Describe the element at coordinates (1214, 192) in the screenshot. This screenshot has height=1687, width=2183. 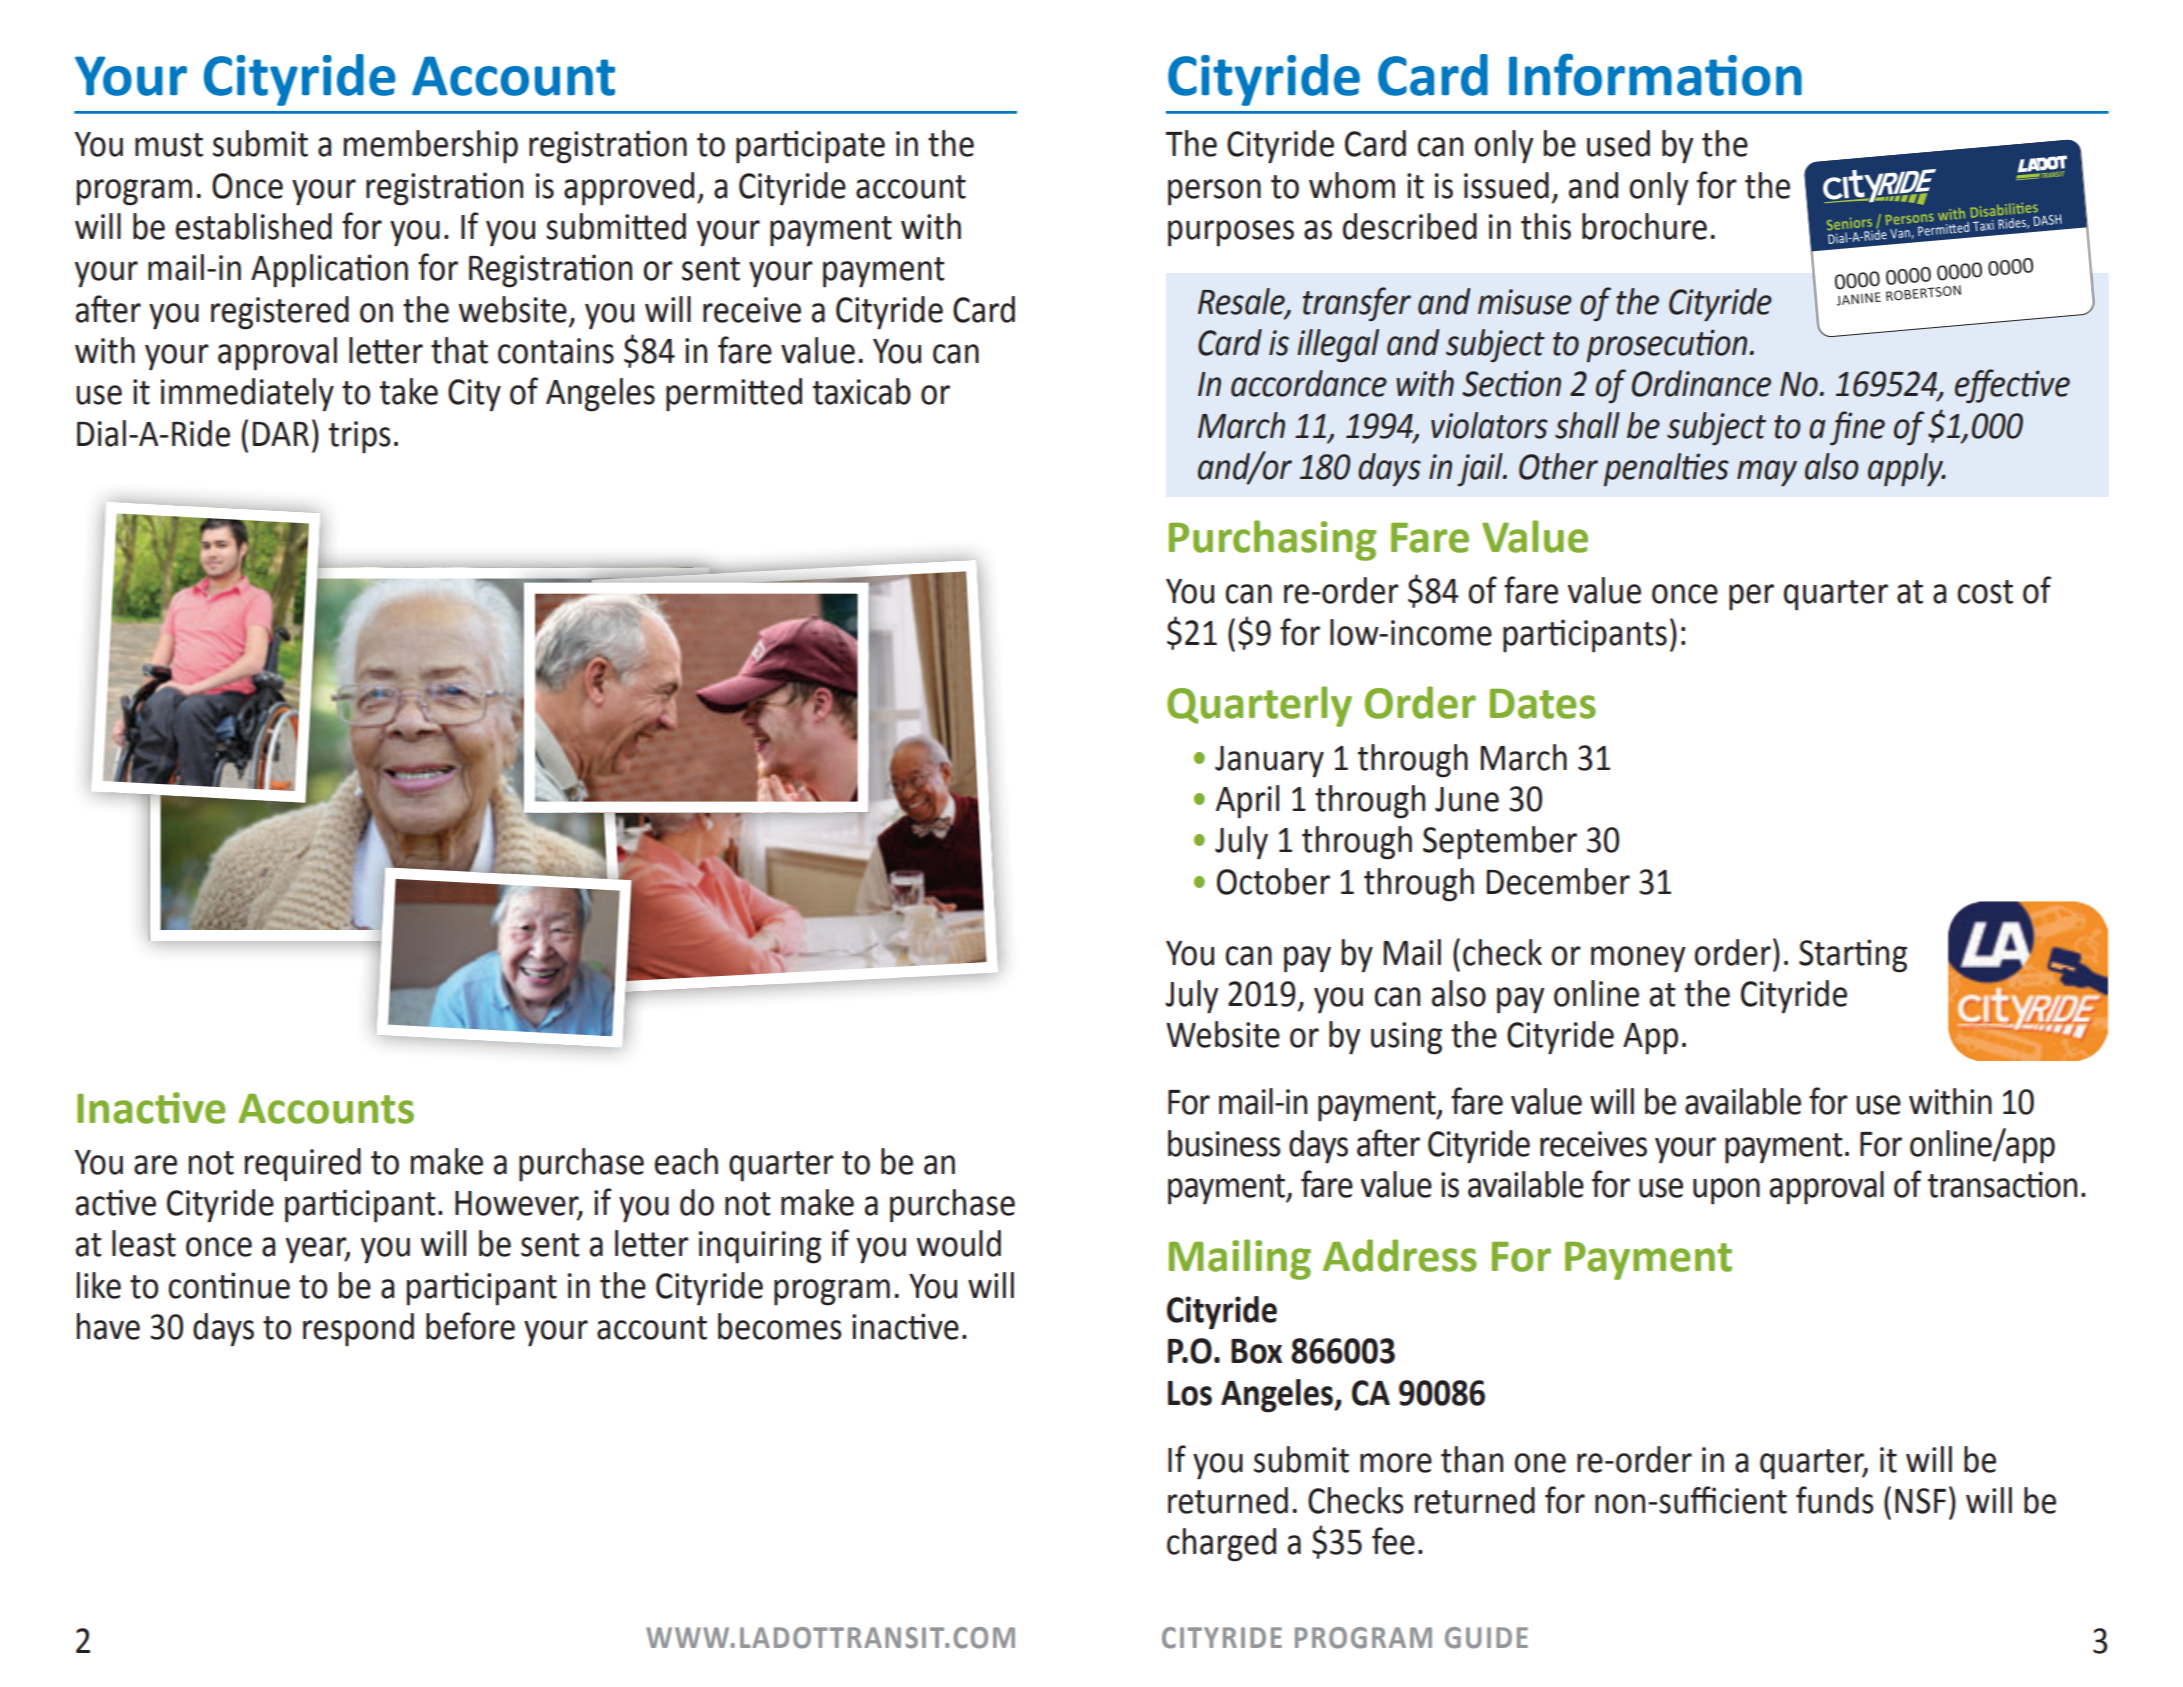
I see `person` at that location.
